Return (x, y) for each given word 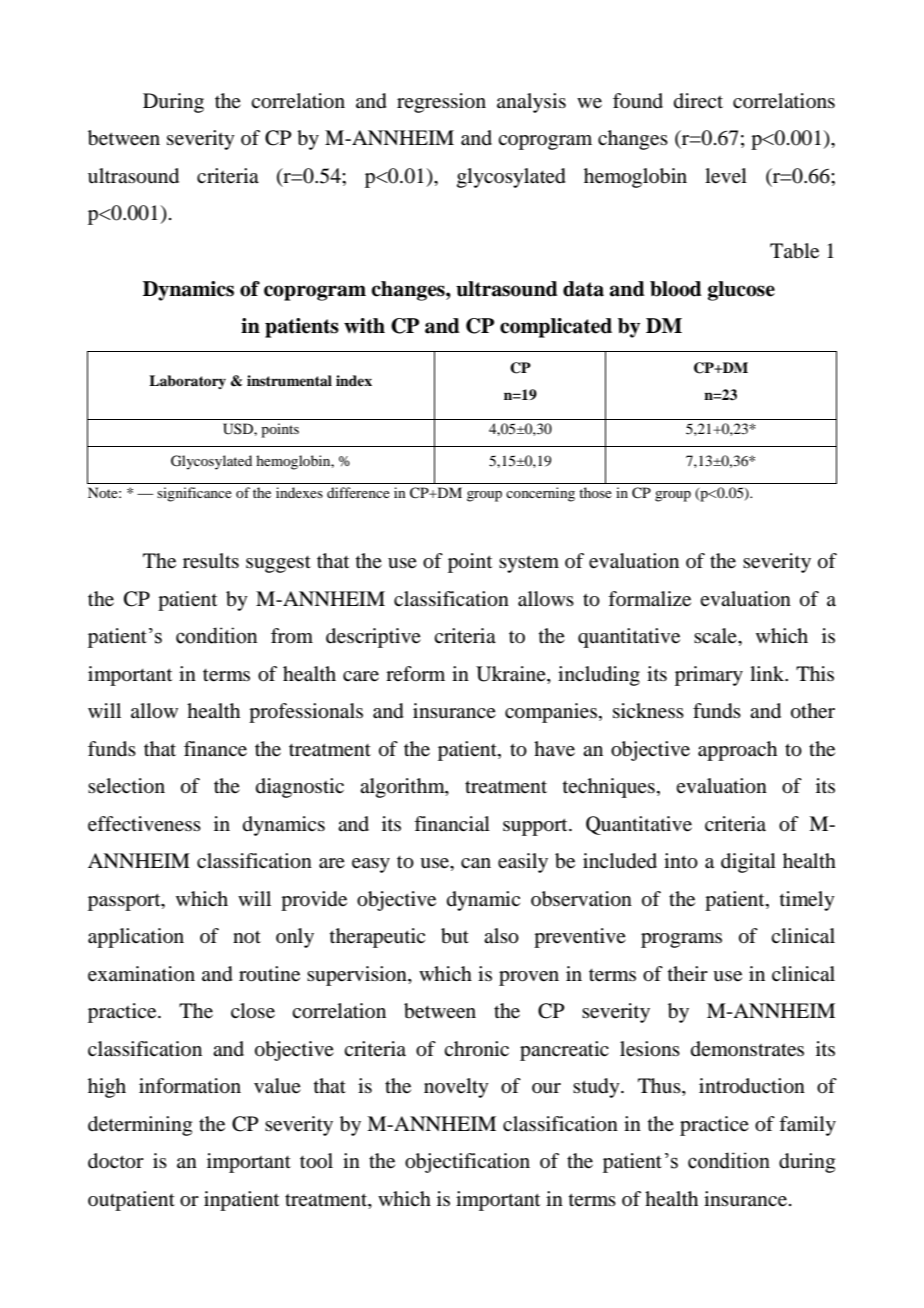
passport (125, 902)
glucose (741, 291)
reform (415, 674)
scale (716, 636)
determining (140, 1126)
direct (698, 101)
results (211, 561)
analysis (531, 103)
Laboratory (187, 382)
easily (523, 863)
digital (748, 863)
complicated (556, 328)
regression (441, 103)
